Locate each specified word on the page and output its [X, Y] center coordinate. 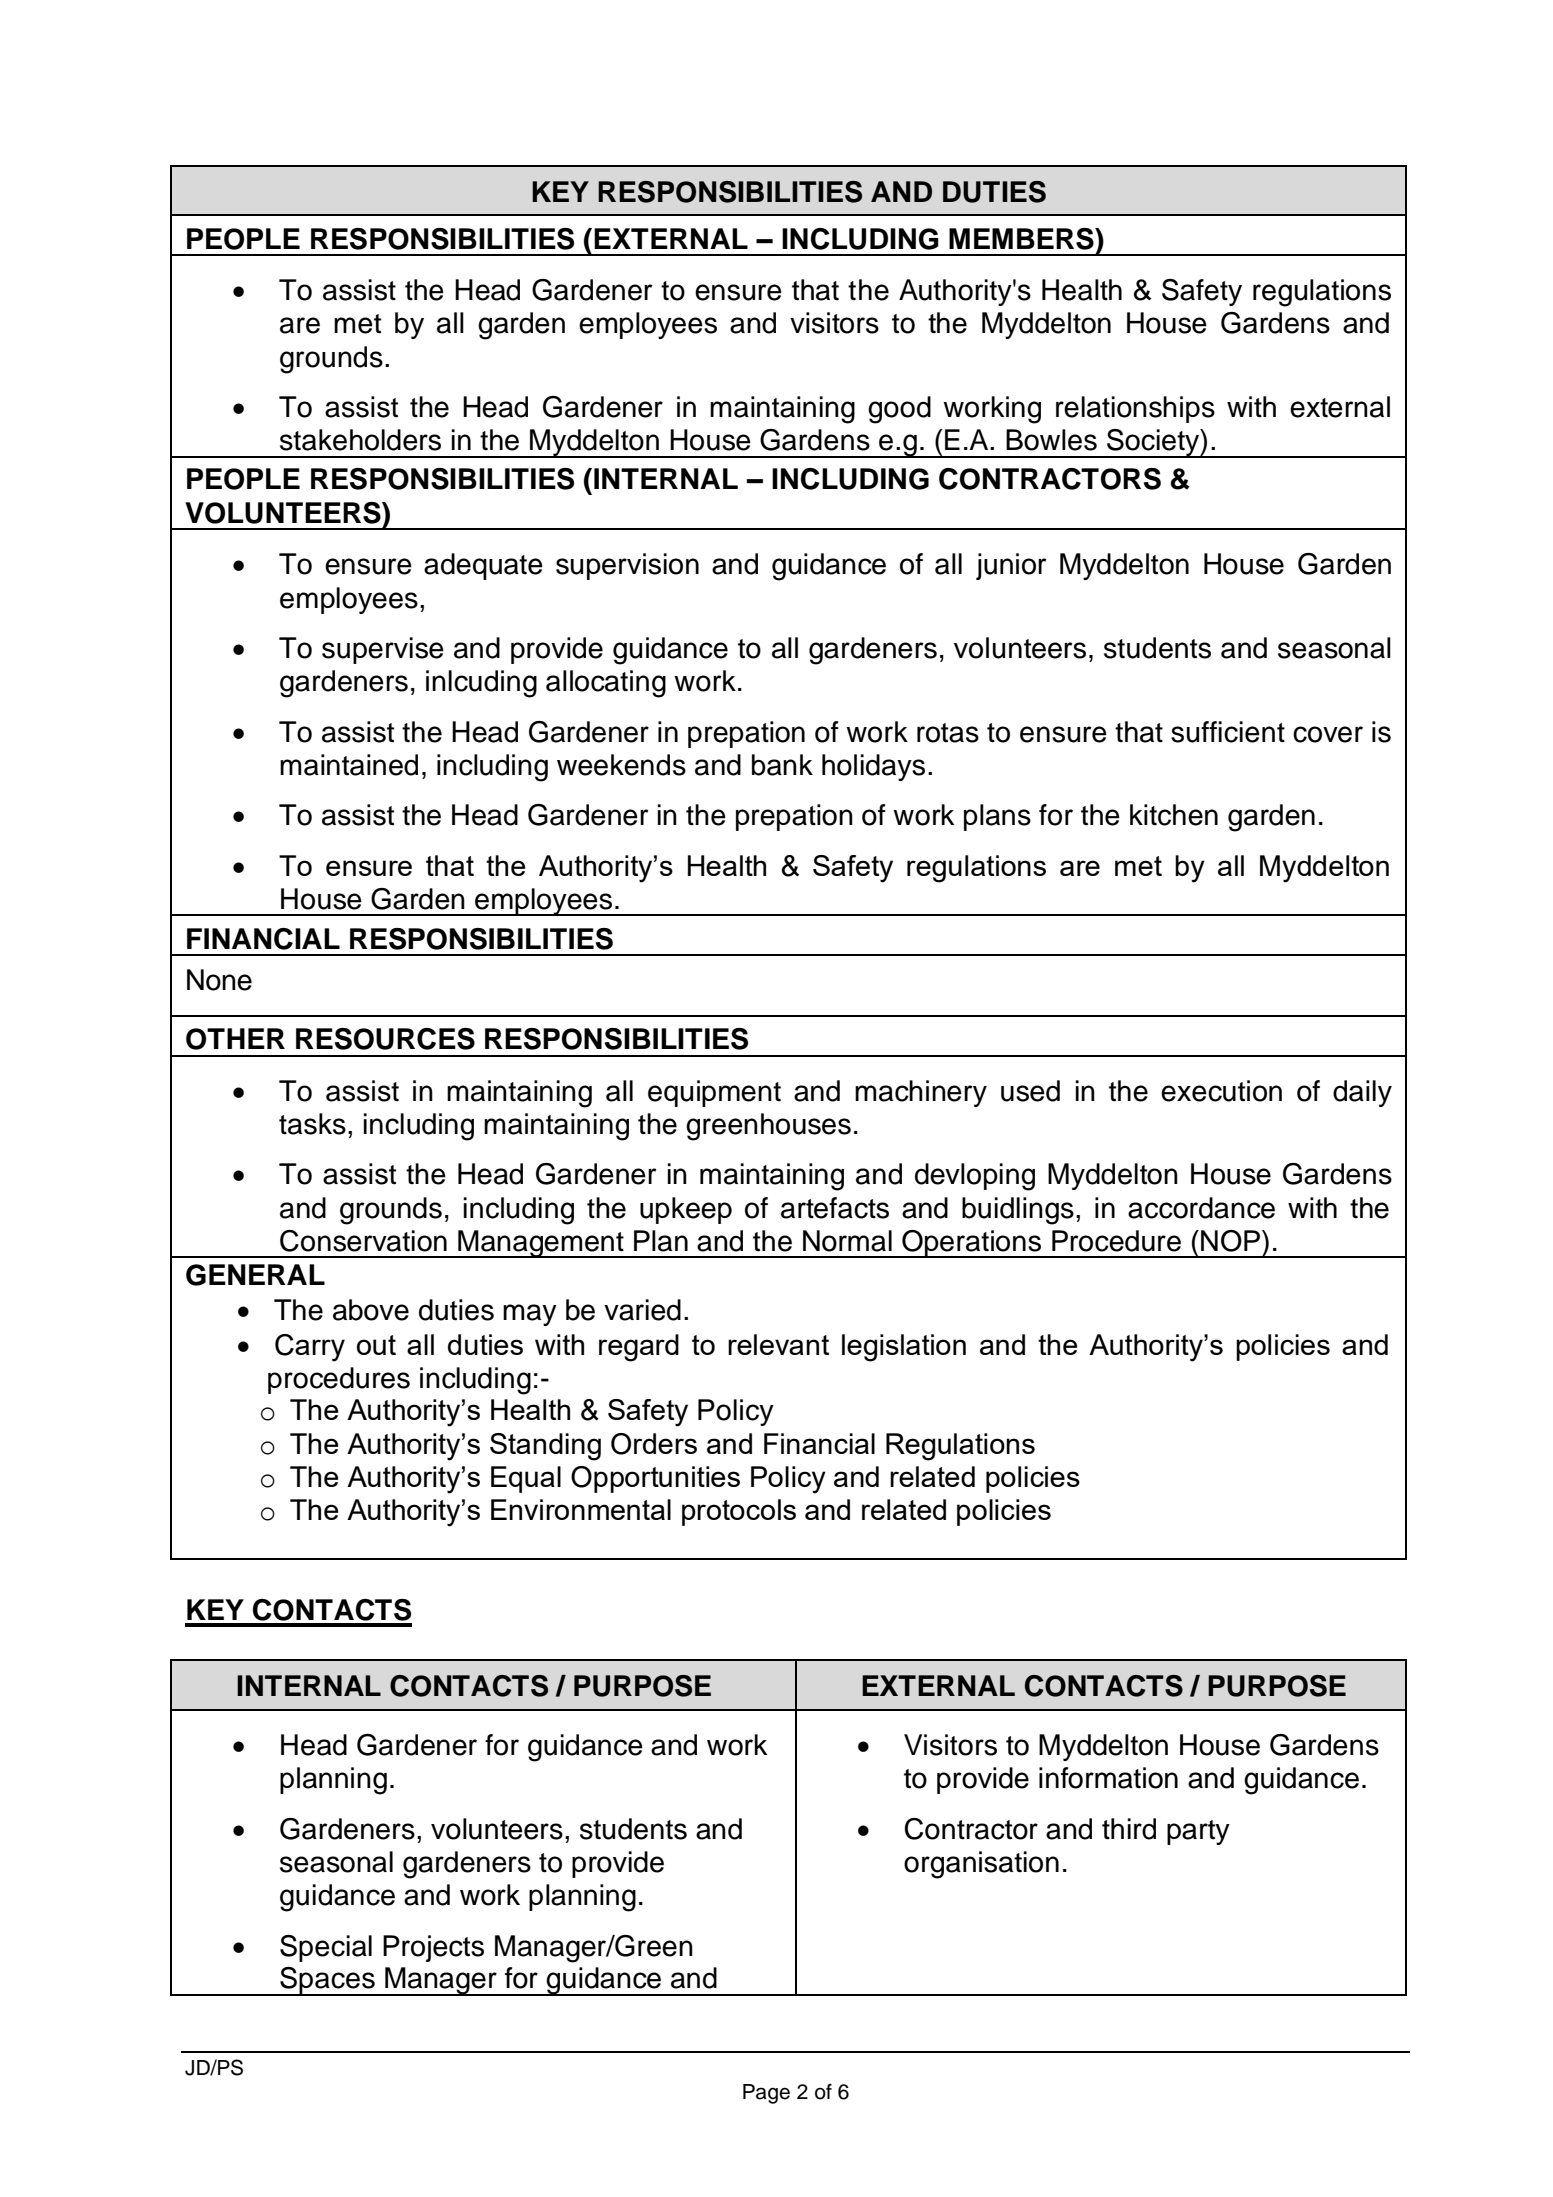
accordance [1201, 1208]
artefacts [835, 1208]
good [899, 410]
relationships [1135, 409]
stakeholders [360, 440]
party [1198, 1832]
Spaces [327, 1981]
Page [766, 2094]
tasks [312, 1124]
